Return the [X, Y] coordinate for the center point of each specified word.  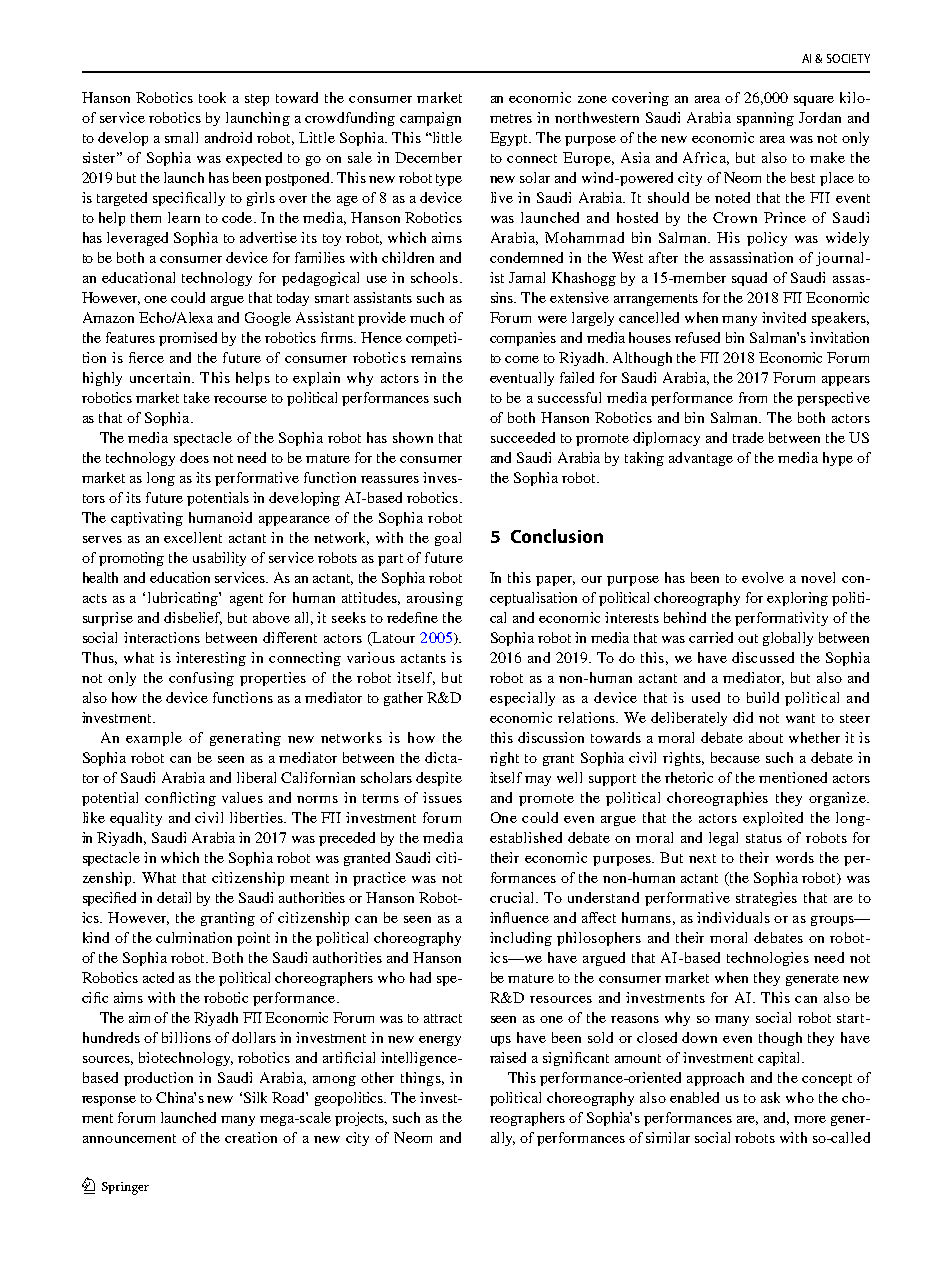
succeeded [523, 437]
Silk [255, 1097]
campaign [430, 119]
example [154, 739]
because [735, 757]
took [212, 97]
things [422, 1079]
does [194, 457]
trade [748, 437]
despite [439, 779]
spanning [765, 119]
